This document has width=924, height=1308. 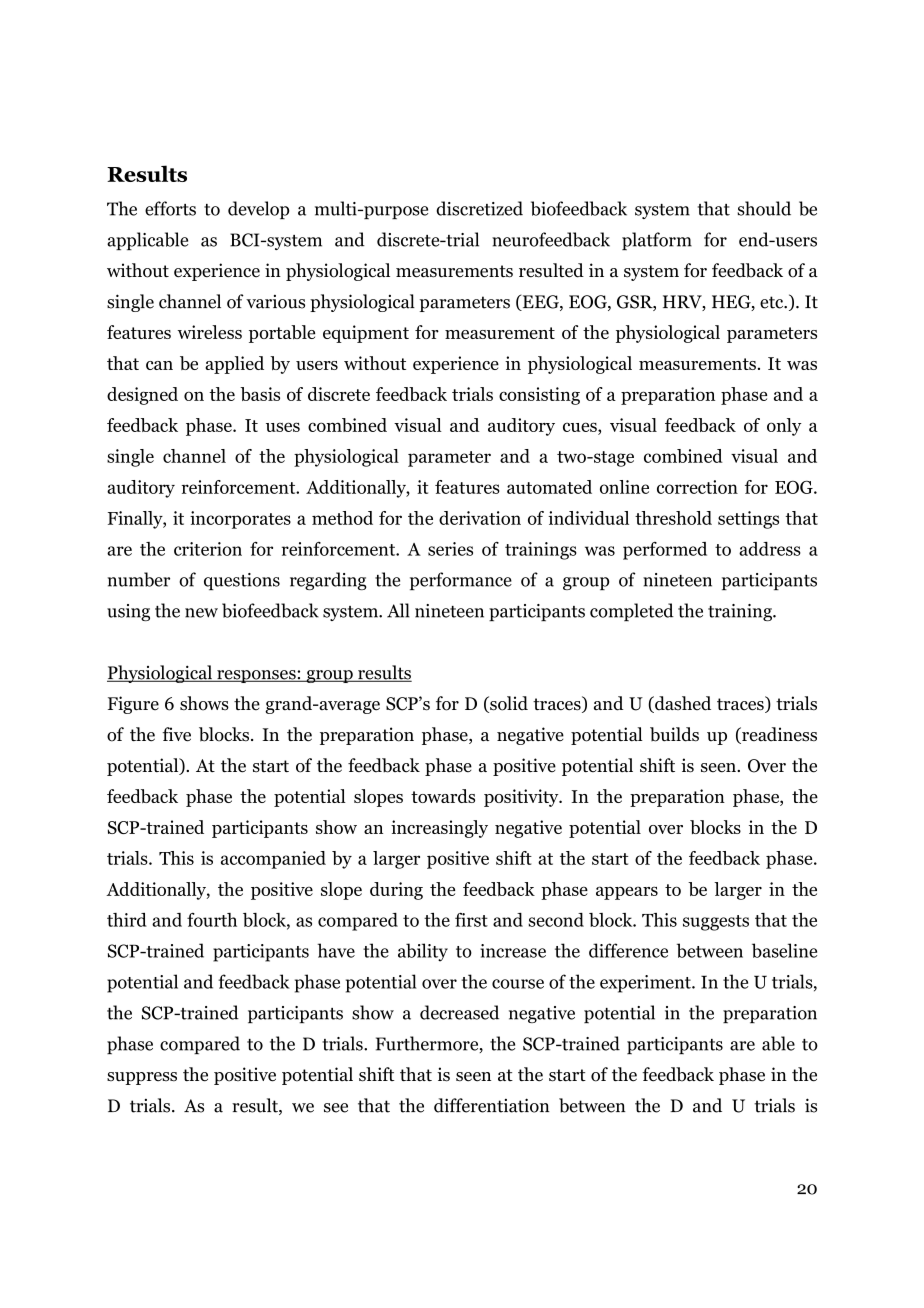 What do you see at coordinates (673, 518) in the document?
I see `threshold` at bounding box center [673, 518].
